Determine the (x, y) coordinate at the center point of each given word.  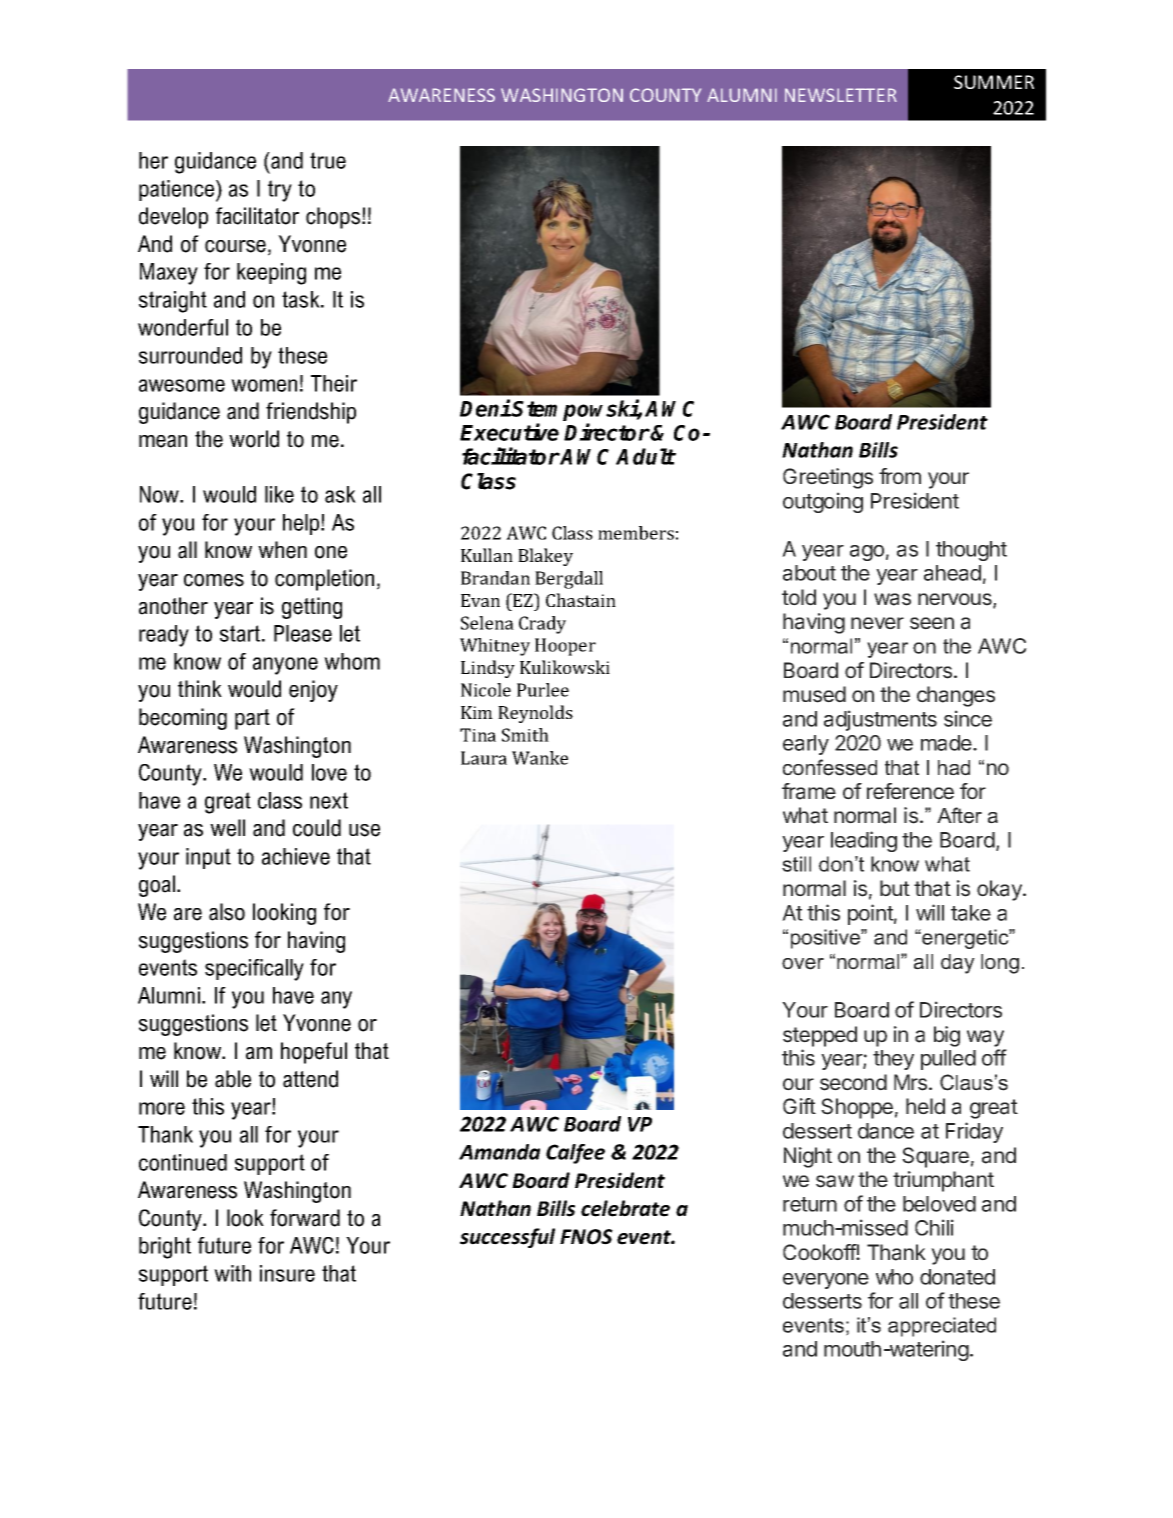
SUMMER (994, 82)
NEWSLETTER (841, 95)
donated (957, 1277)
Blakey (545, 557)
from (900, 476)
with (232, 1273)
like (279, 494)
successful (507, 1238)
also (227, 912)
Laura (484, 758)
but (895, 888)
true (328, 160)
